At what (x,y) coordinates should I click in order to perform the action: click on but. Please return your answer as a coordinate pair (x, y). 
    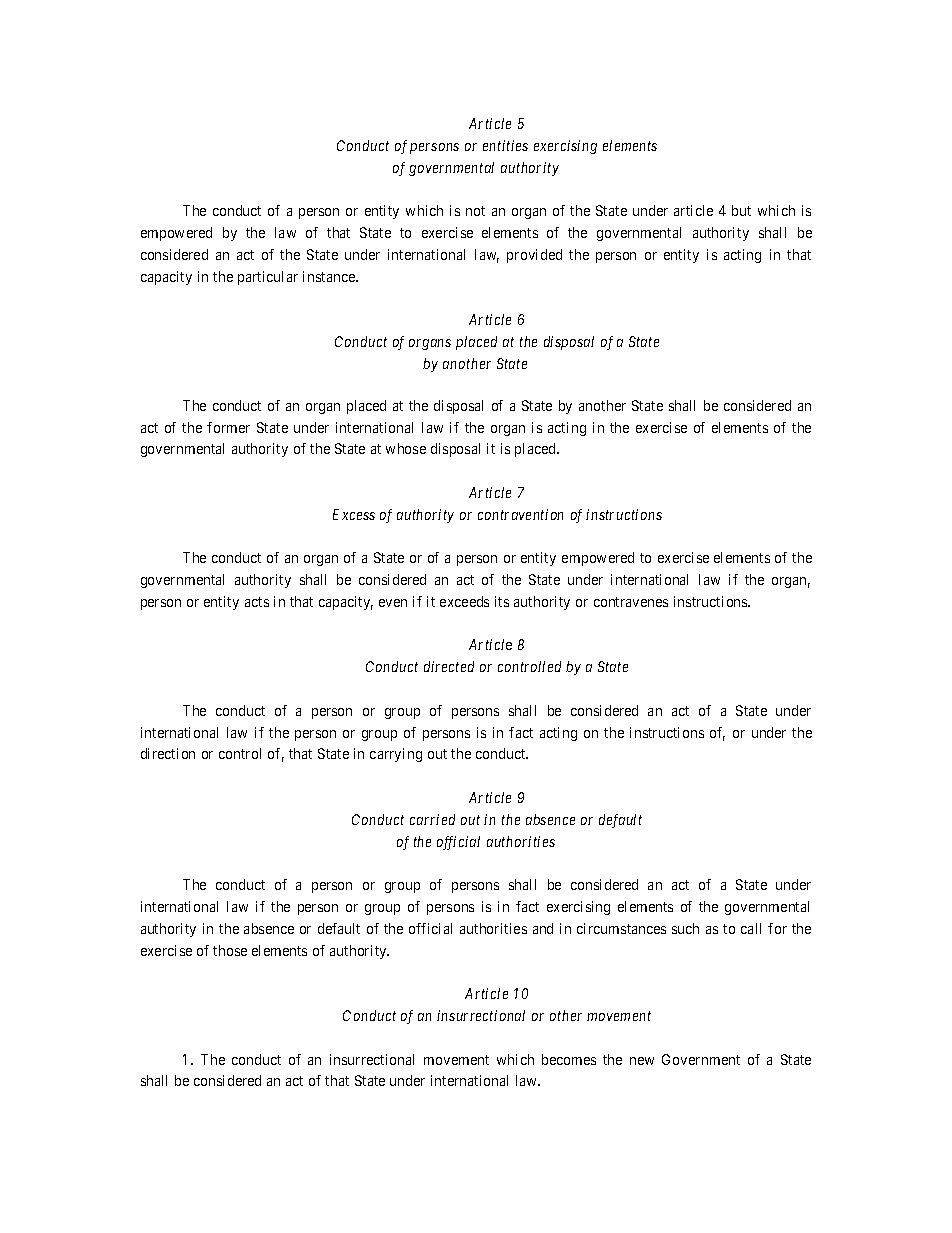
    Looking at the image, I should click on (741, 210).
